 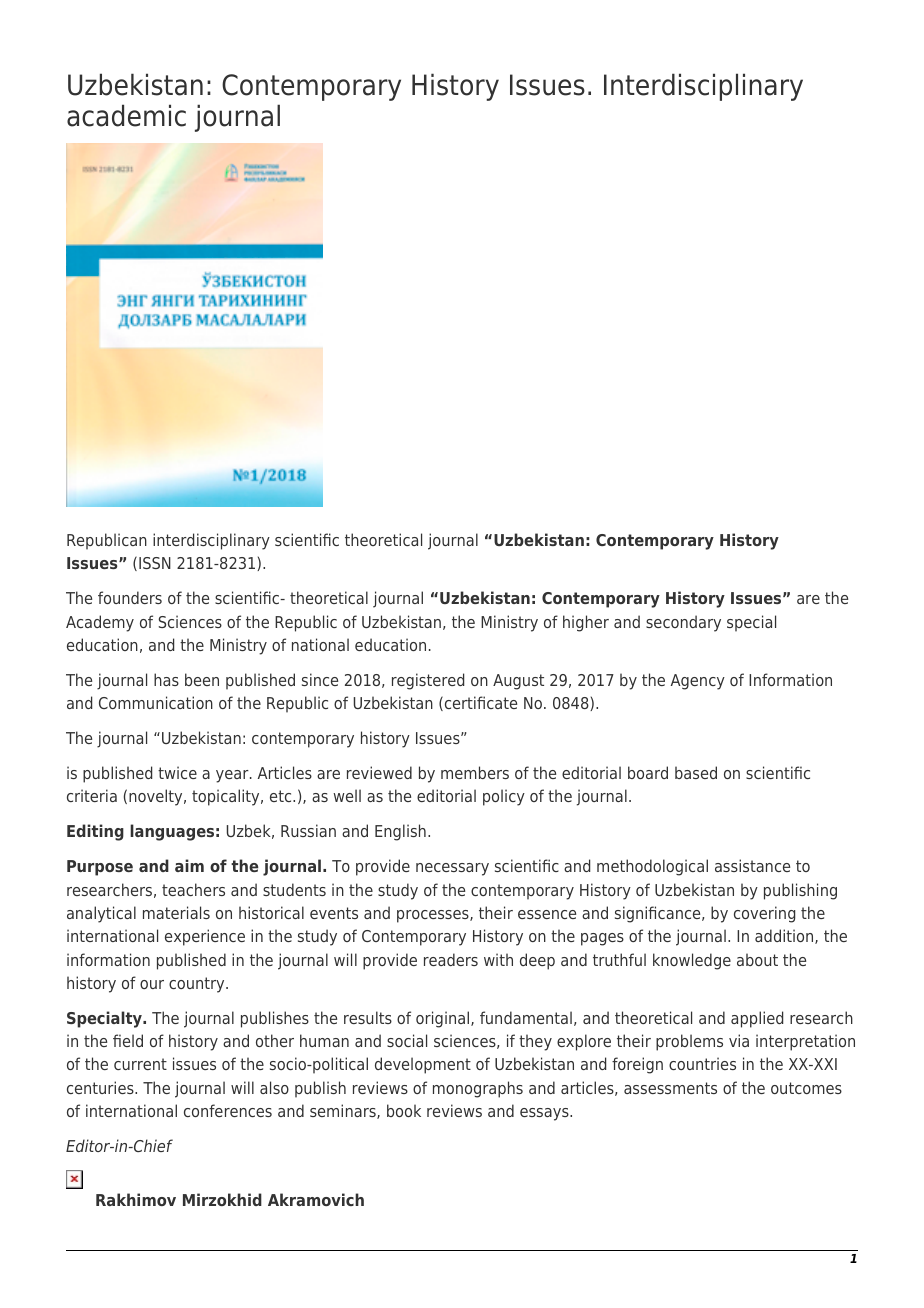 What do you see at coordinates (683, 623) in the page?
I see `secondary` at bounding box center [683, 623].
